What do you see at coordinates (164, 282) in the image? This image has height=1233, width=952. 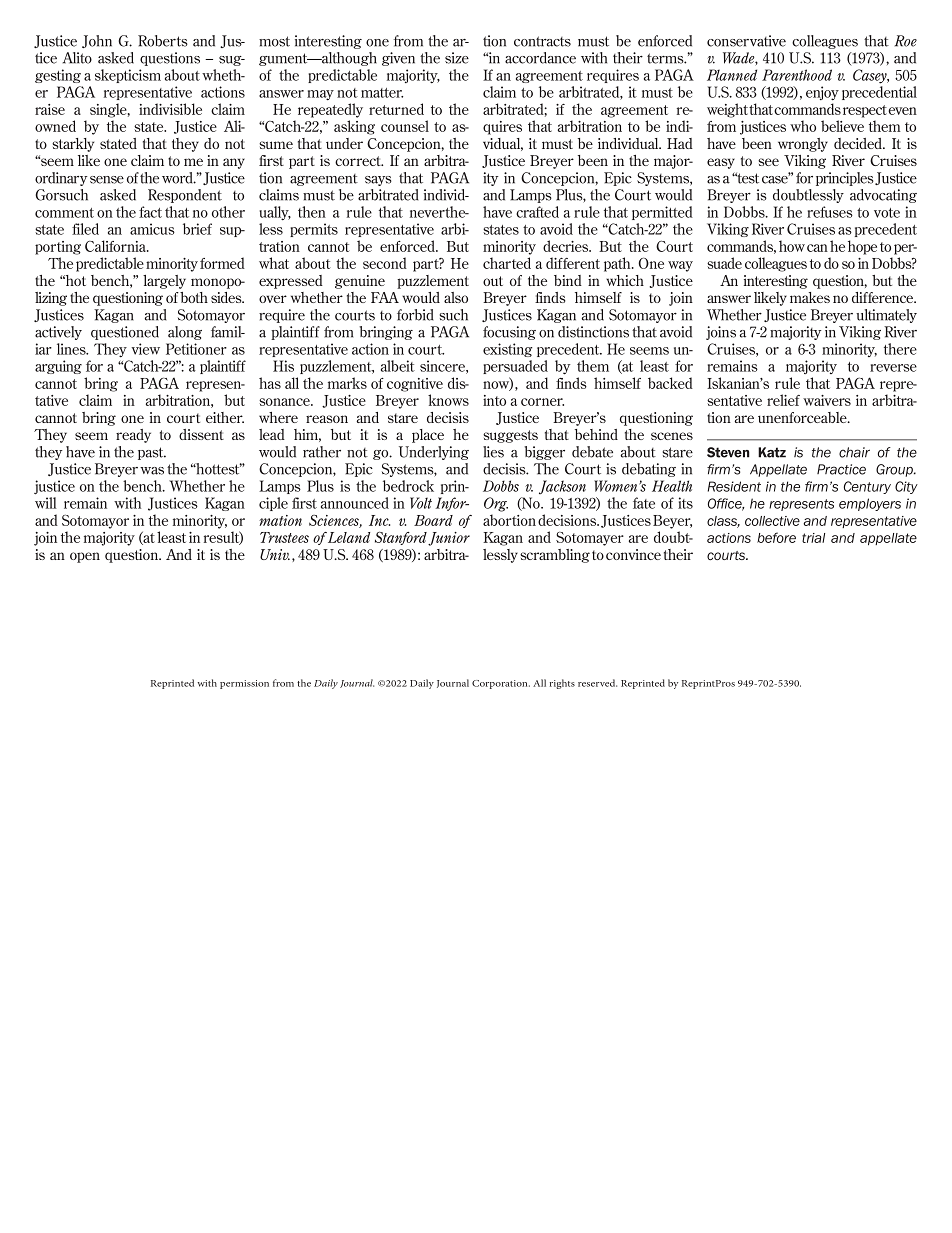 I see `largely` at bounding box center [164, 282].
